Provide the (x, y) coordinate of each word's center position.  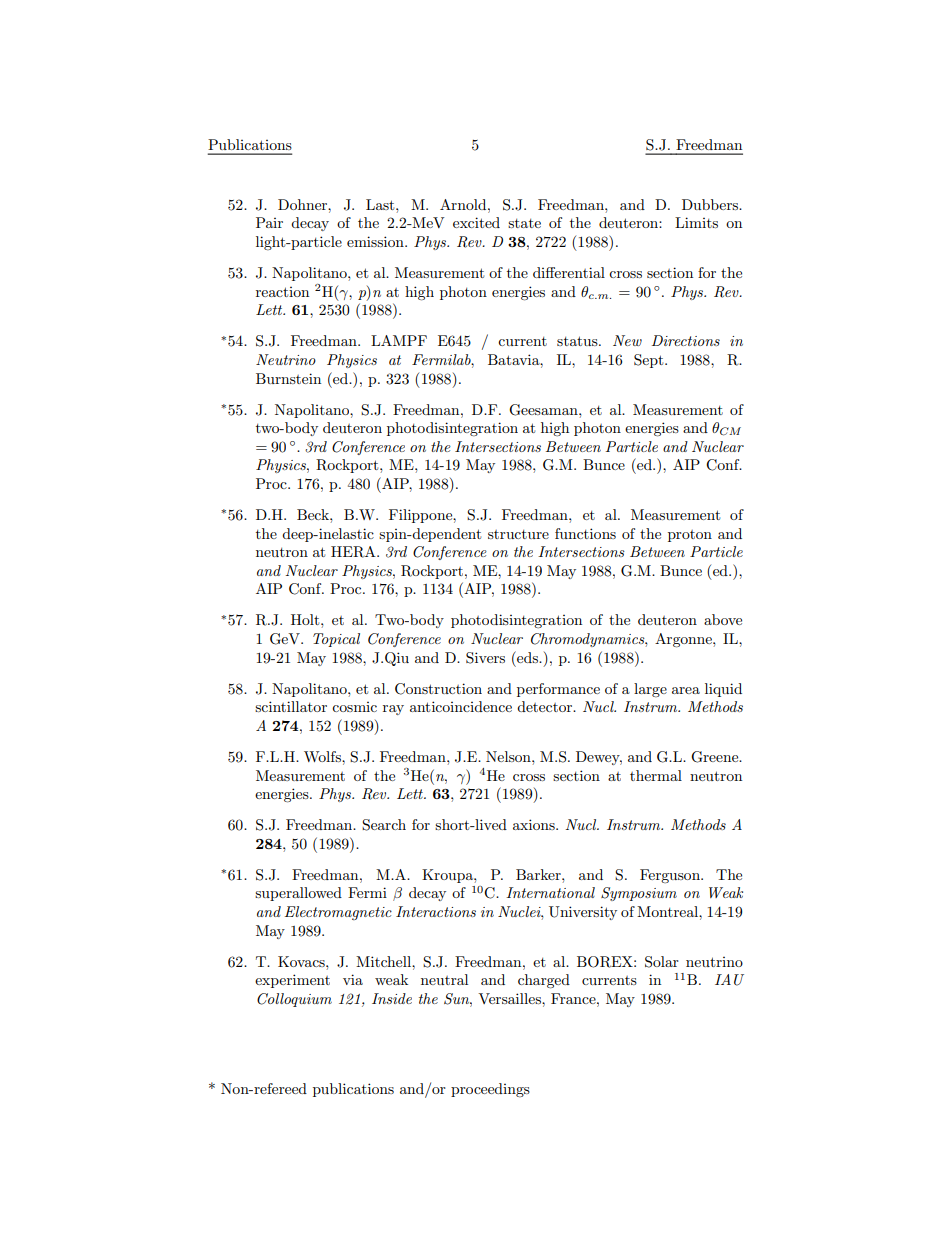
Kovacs (302, 961)
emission (376, 241)
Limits (696, 222)
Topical (336, 640)
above (723, 619)
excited (476, 222)
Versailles (510, 998)
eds (527, 657)
